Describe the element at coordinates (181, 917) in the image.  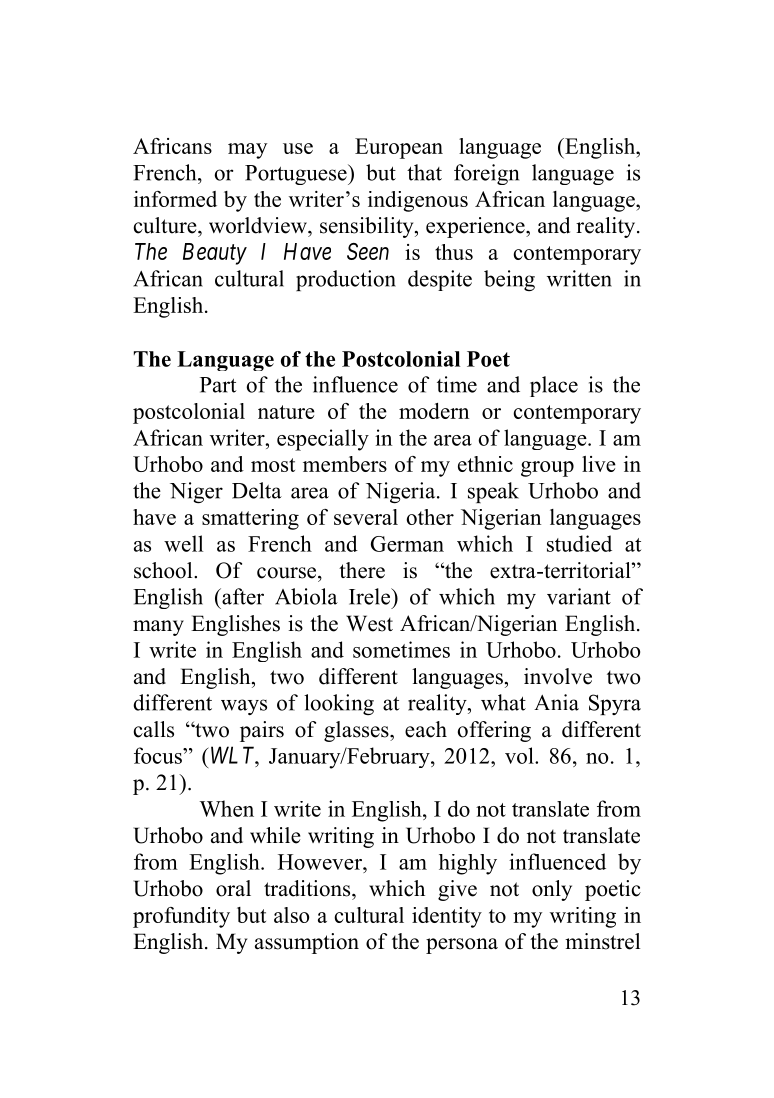
I see `profundity` at that location.
